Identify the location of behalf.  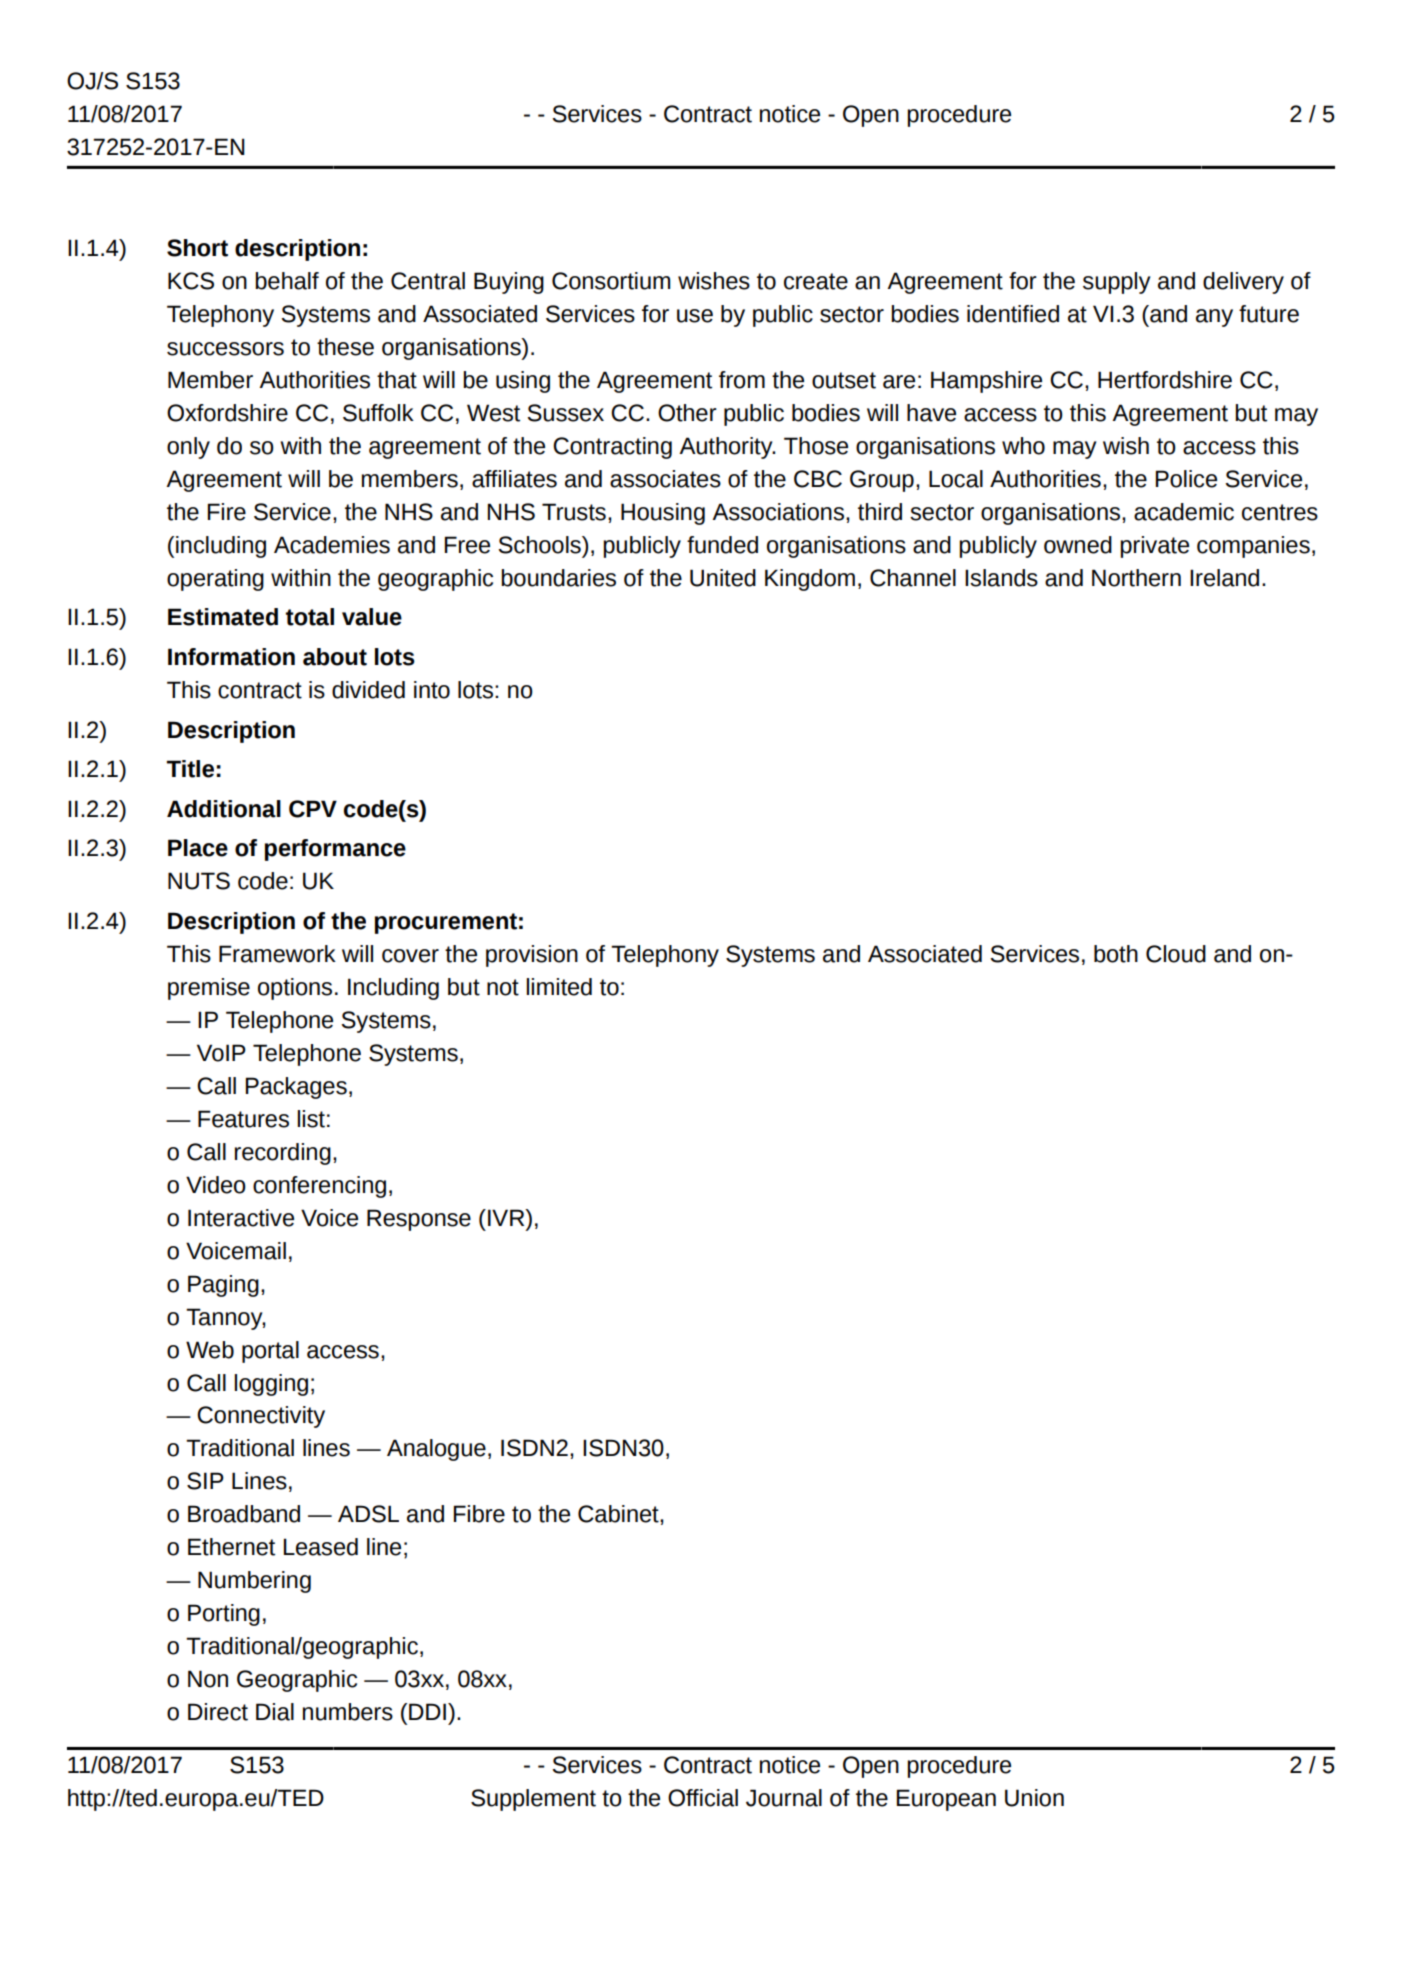
(287, 281).
